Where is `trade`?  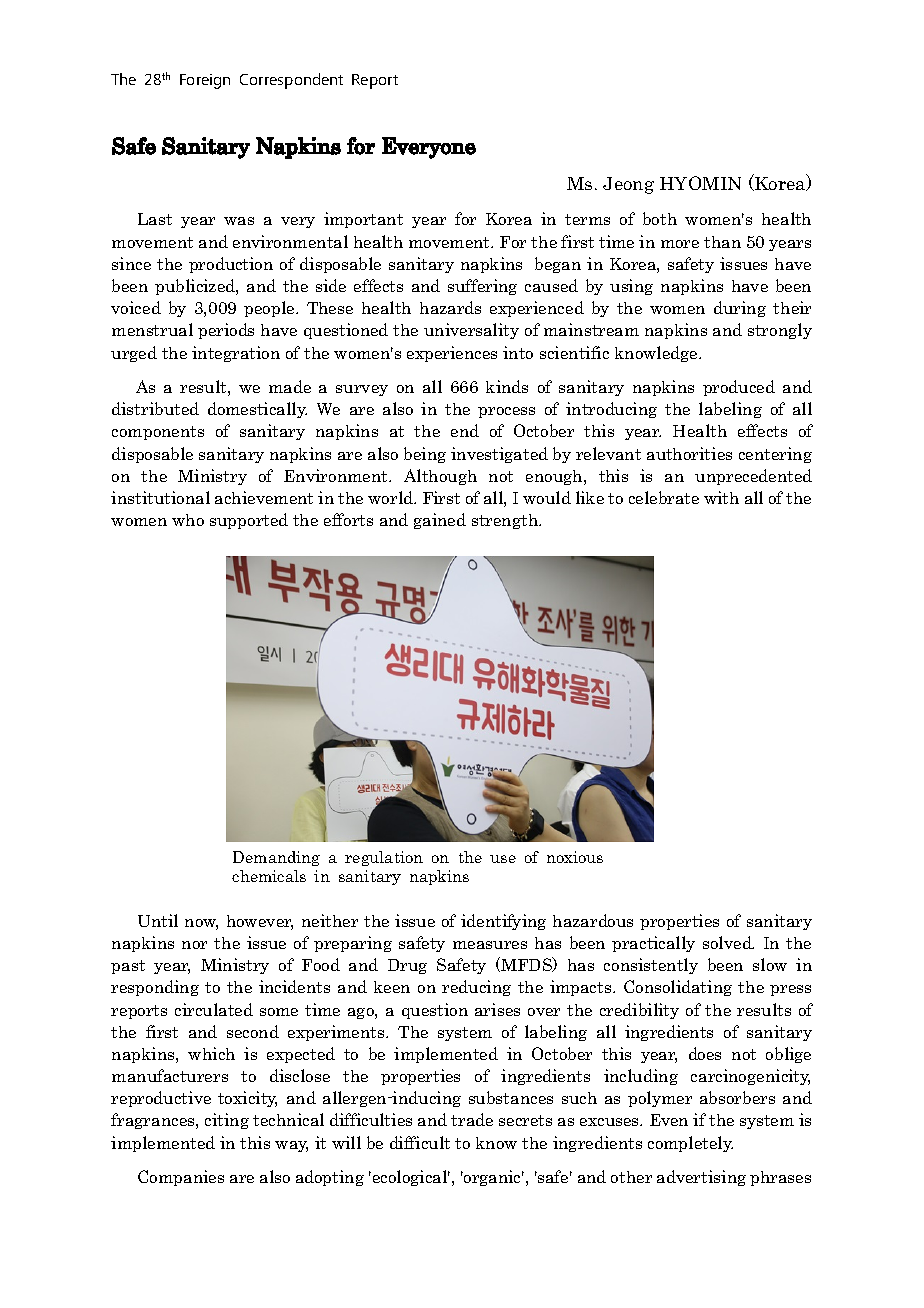
trade is located at coordinates (472, 1119).
